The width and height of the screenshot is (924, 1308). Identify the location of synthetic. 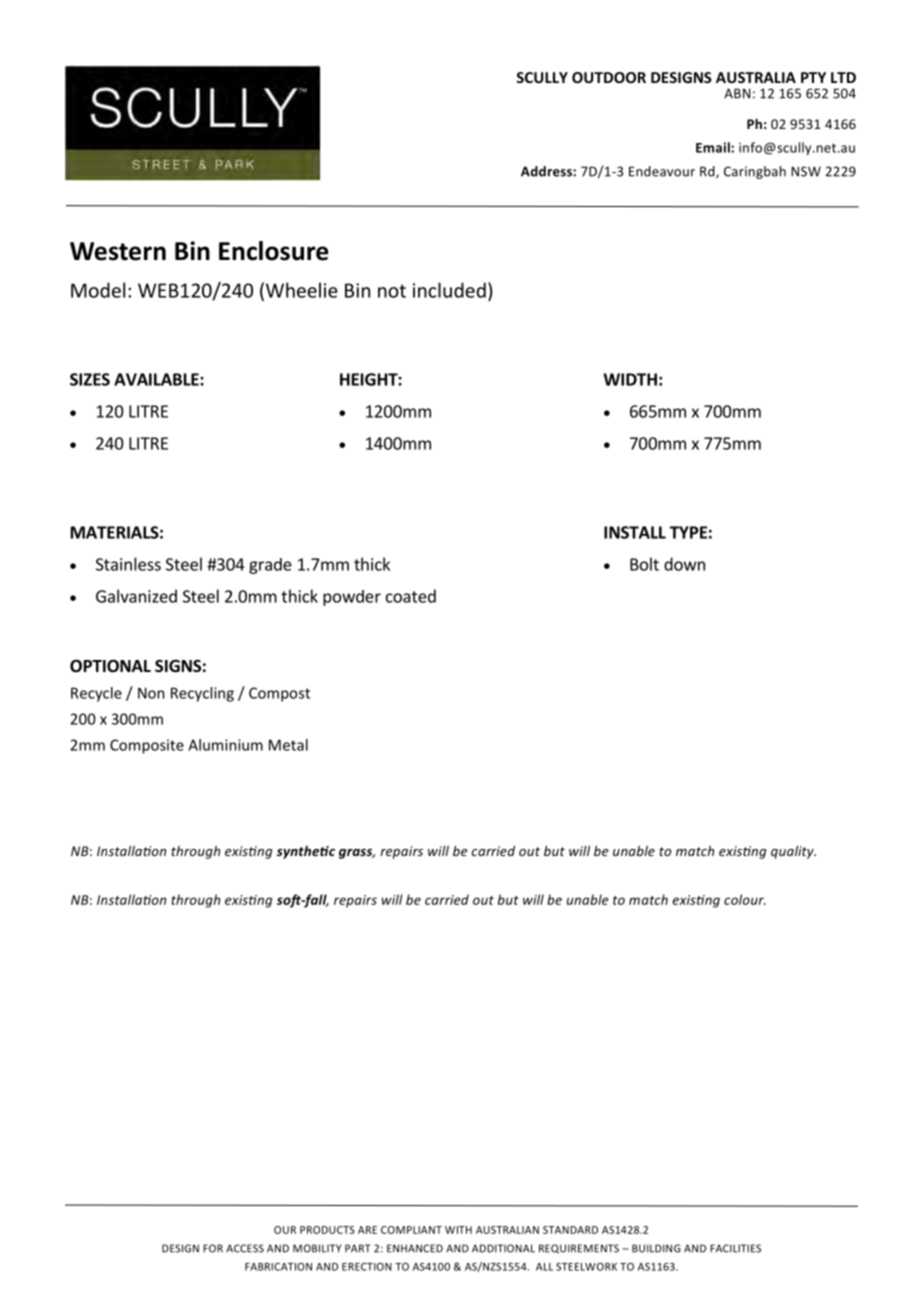
(306, 852).
